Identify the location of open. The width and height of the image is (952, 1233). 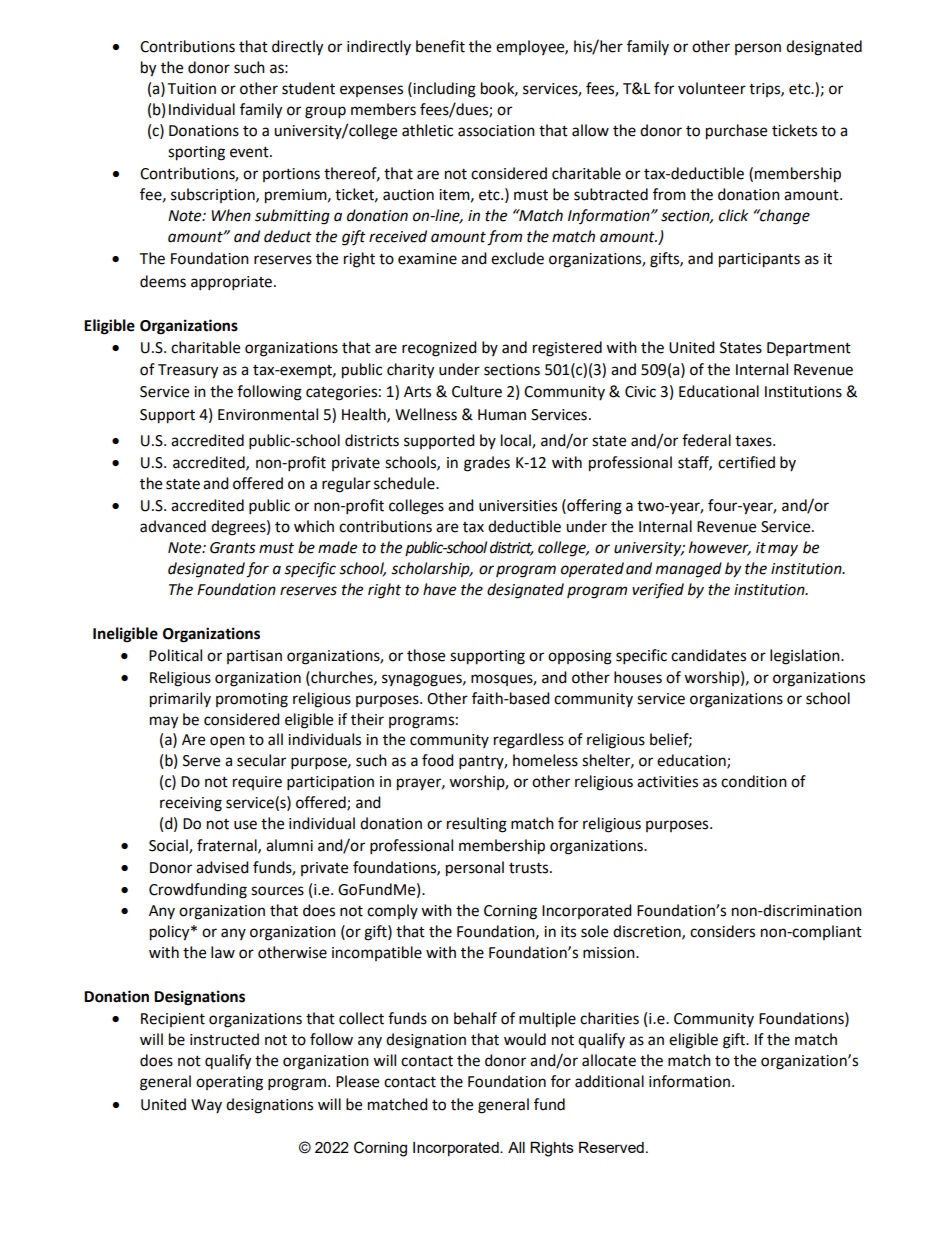
(227, 742).
